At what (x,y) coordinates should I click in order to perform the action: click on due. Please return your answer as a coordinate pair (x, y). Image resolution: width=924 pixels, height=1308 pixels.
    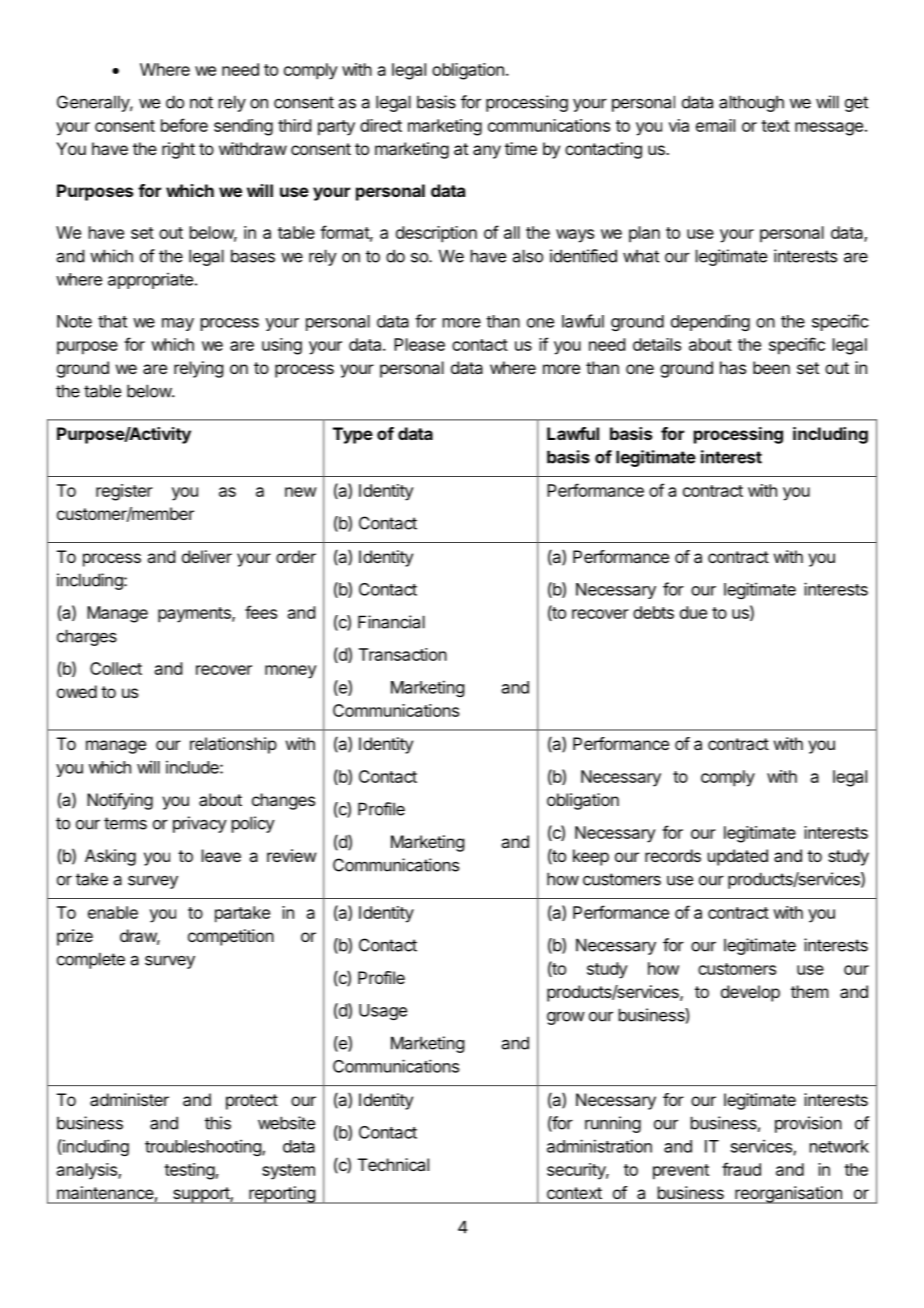
    Looking at the image, I should click on (693, 612).
